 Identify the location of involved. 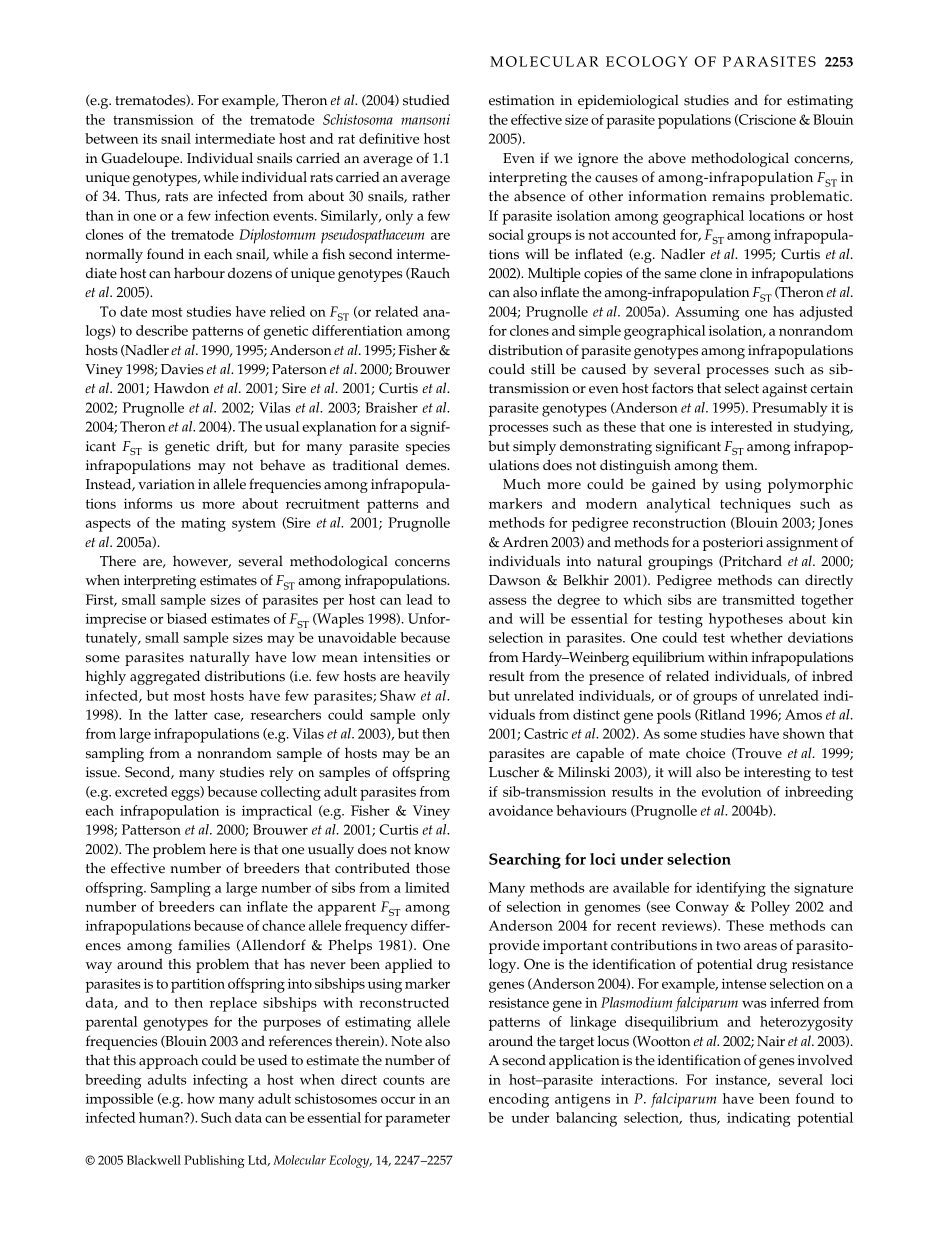
(825, 1060).
